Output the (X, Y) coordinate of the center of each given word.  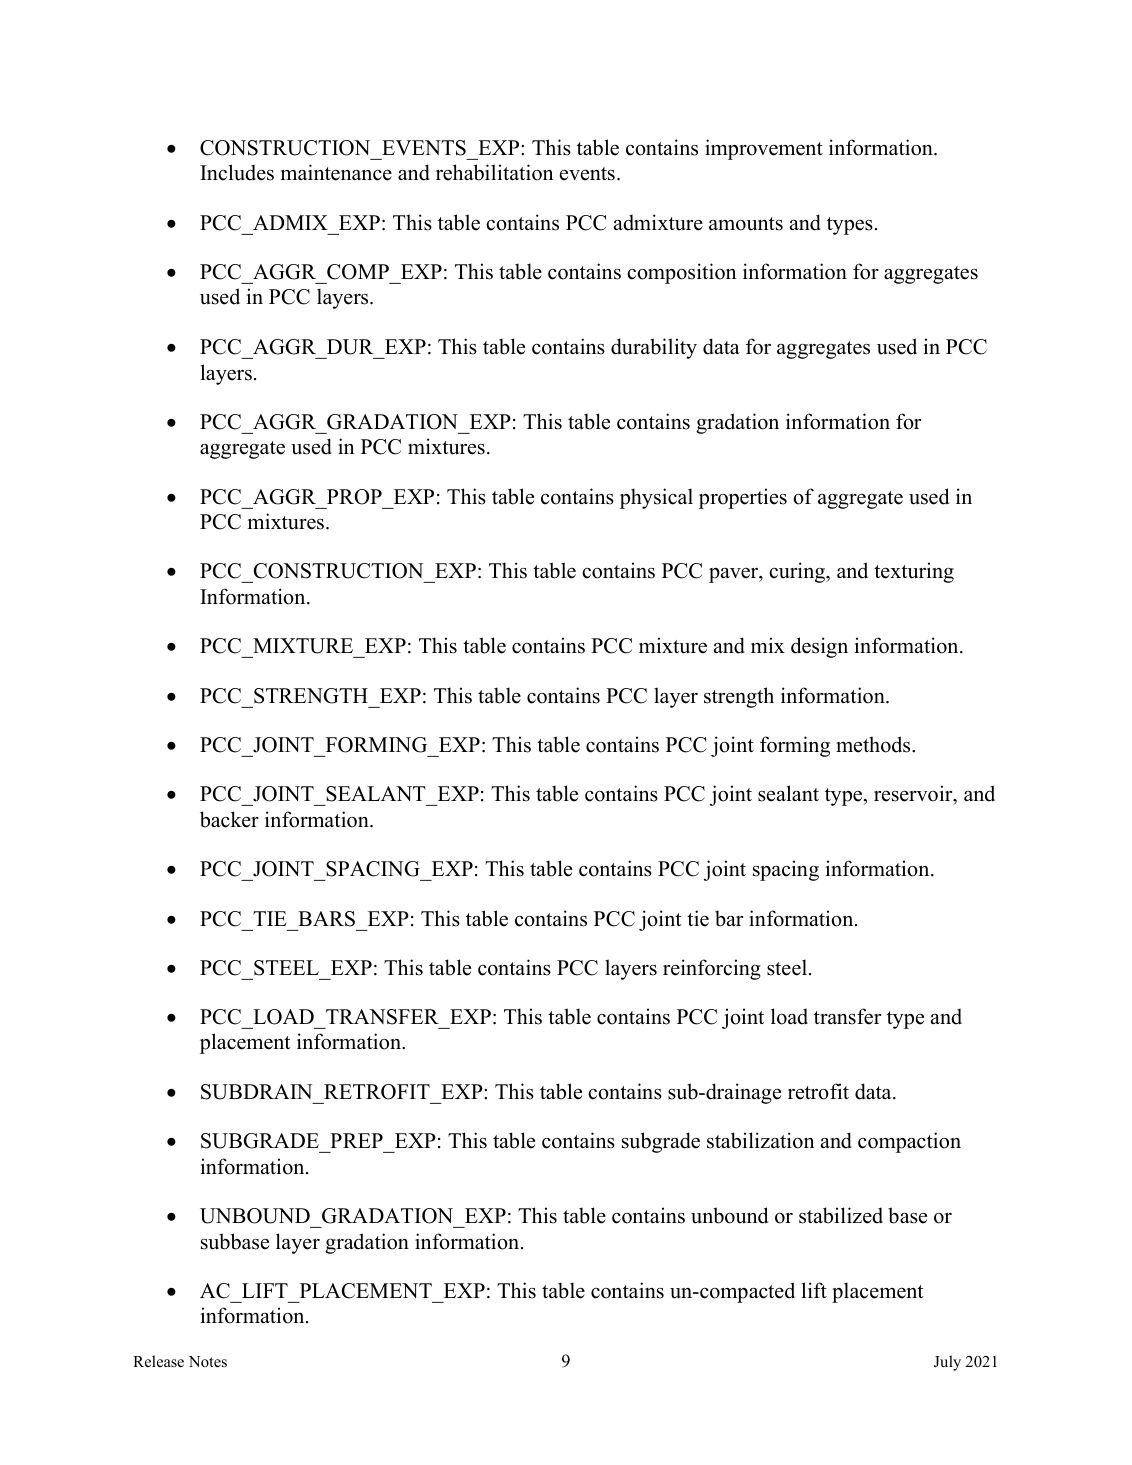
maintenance (336, 172)
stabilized (841, 1215)
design (819, 647)
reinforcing (712, 969)
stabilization (761, 1140)
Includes (237, 172)
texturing (914, 572)
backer (229, 819)
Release (158, 1361)
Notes (208, 1362)
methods (874, 744)
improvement (764, 149)
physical (656, 498)
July (947, 1363)
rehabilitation (495, 172)
